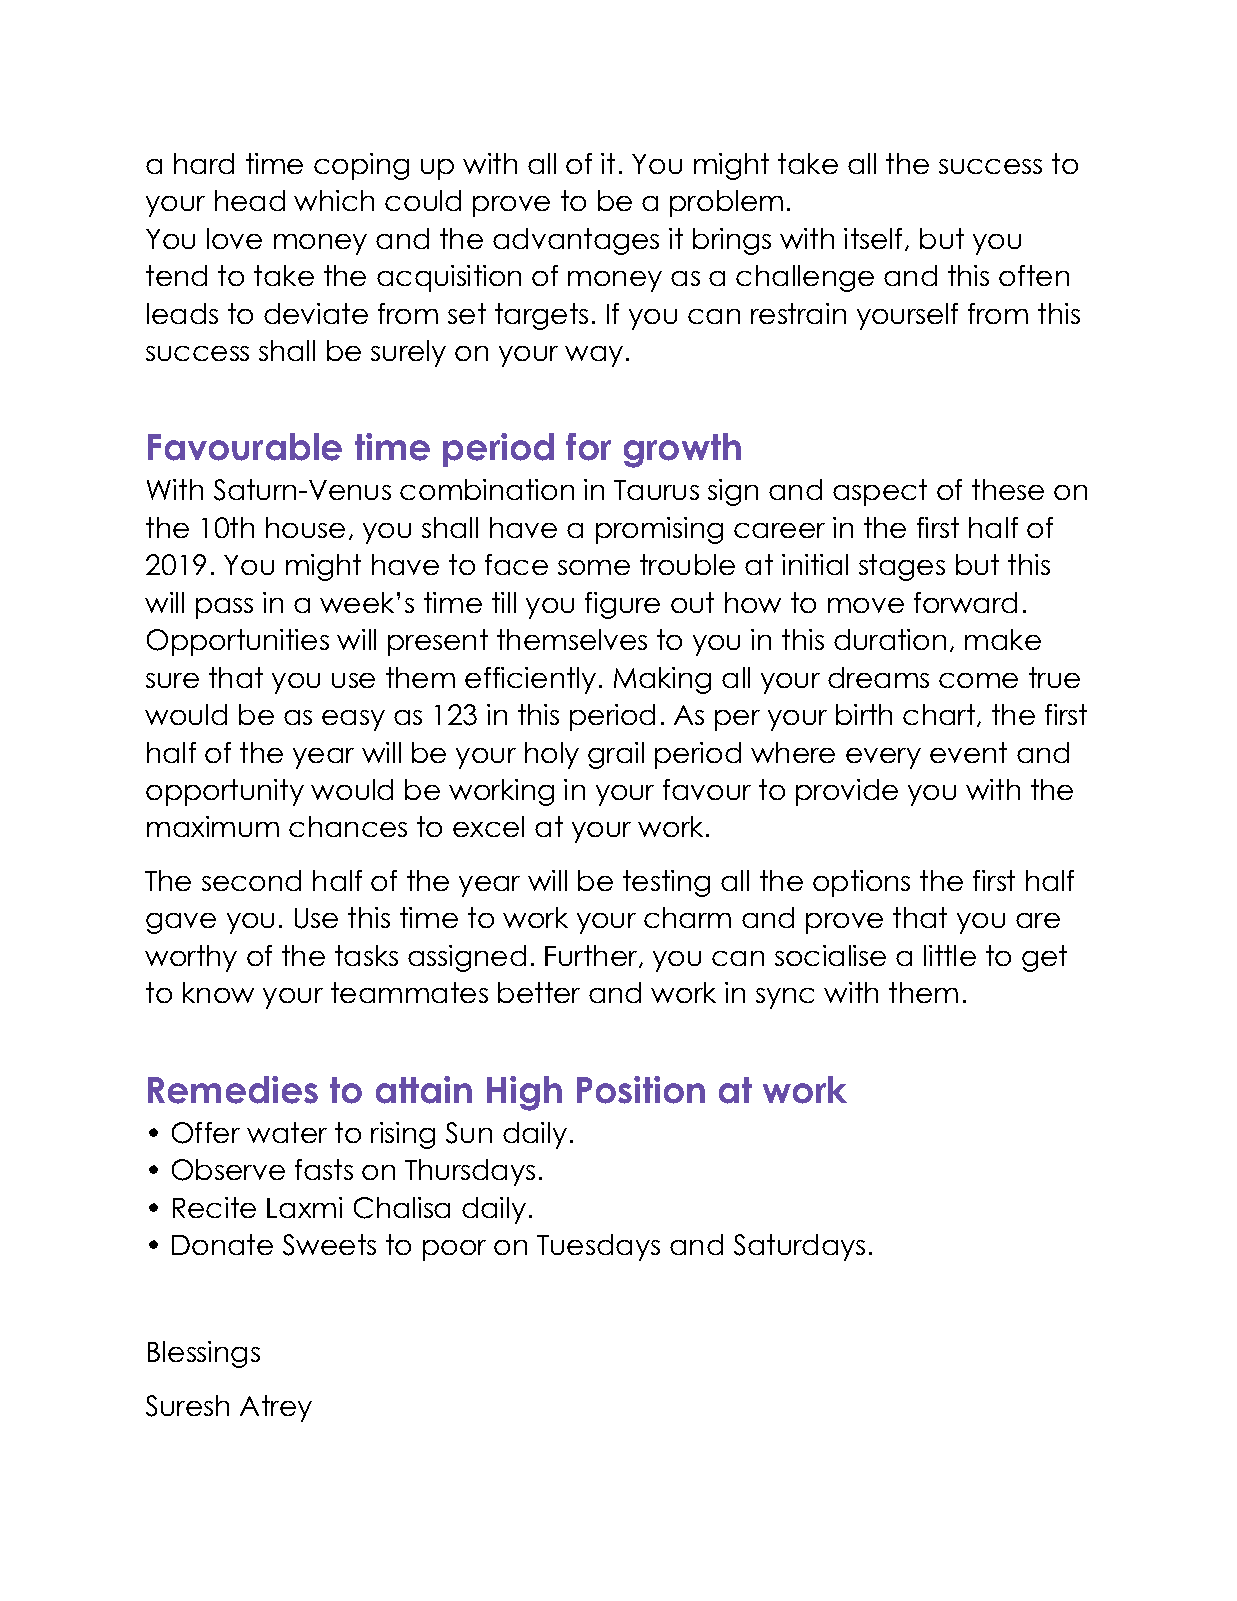 This screenshot has height=1601, width=1237. What do you see at coordinates (592, 956) in the screenshot?
I see `Further` at bounding box center [592, 956].
